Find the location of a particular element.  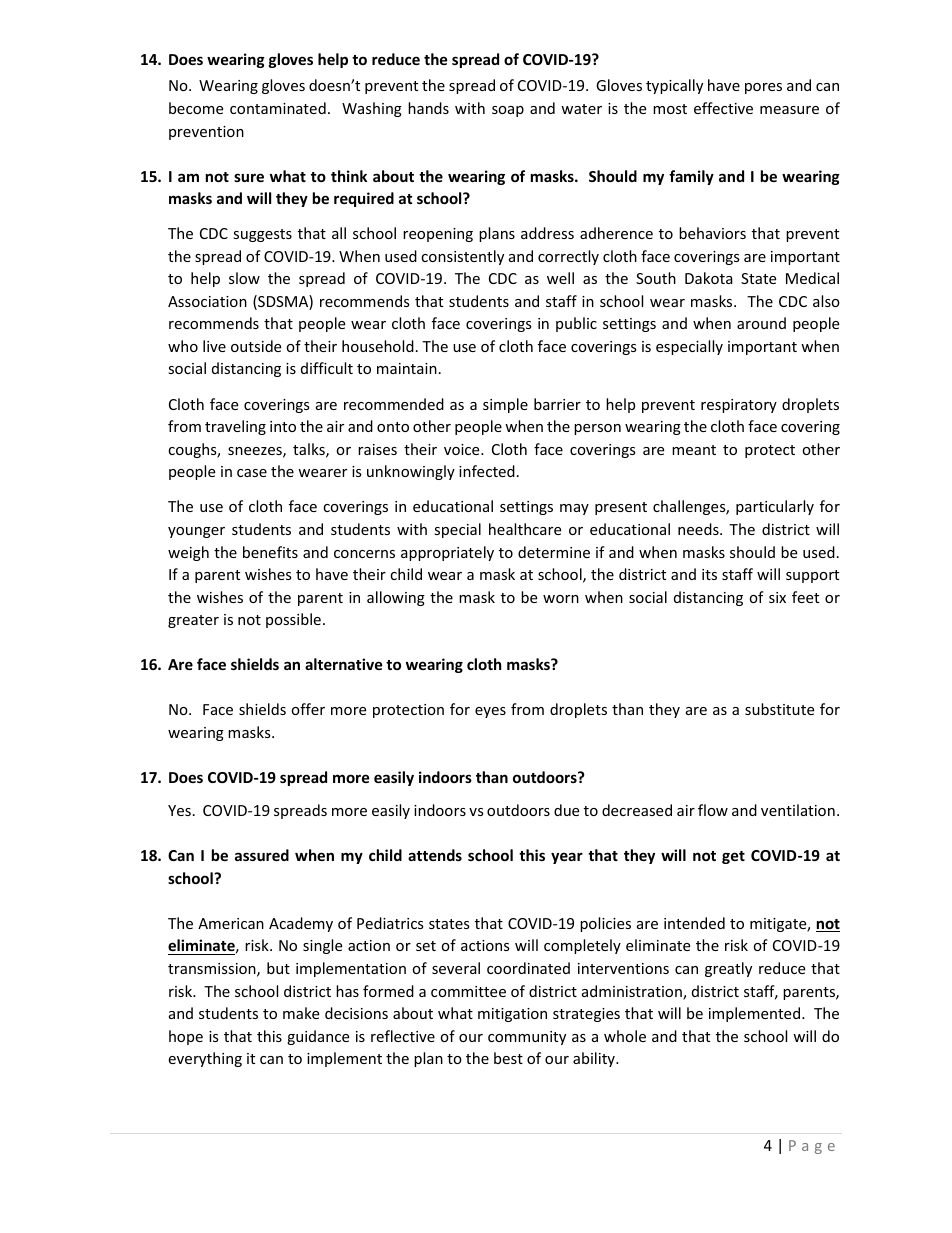

effective is located at coordinates (723, 108).
